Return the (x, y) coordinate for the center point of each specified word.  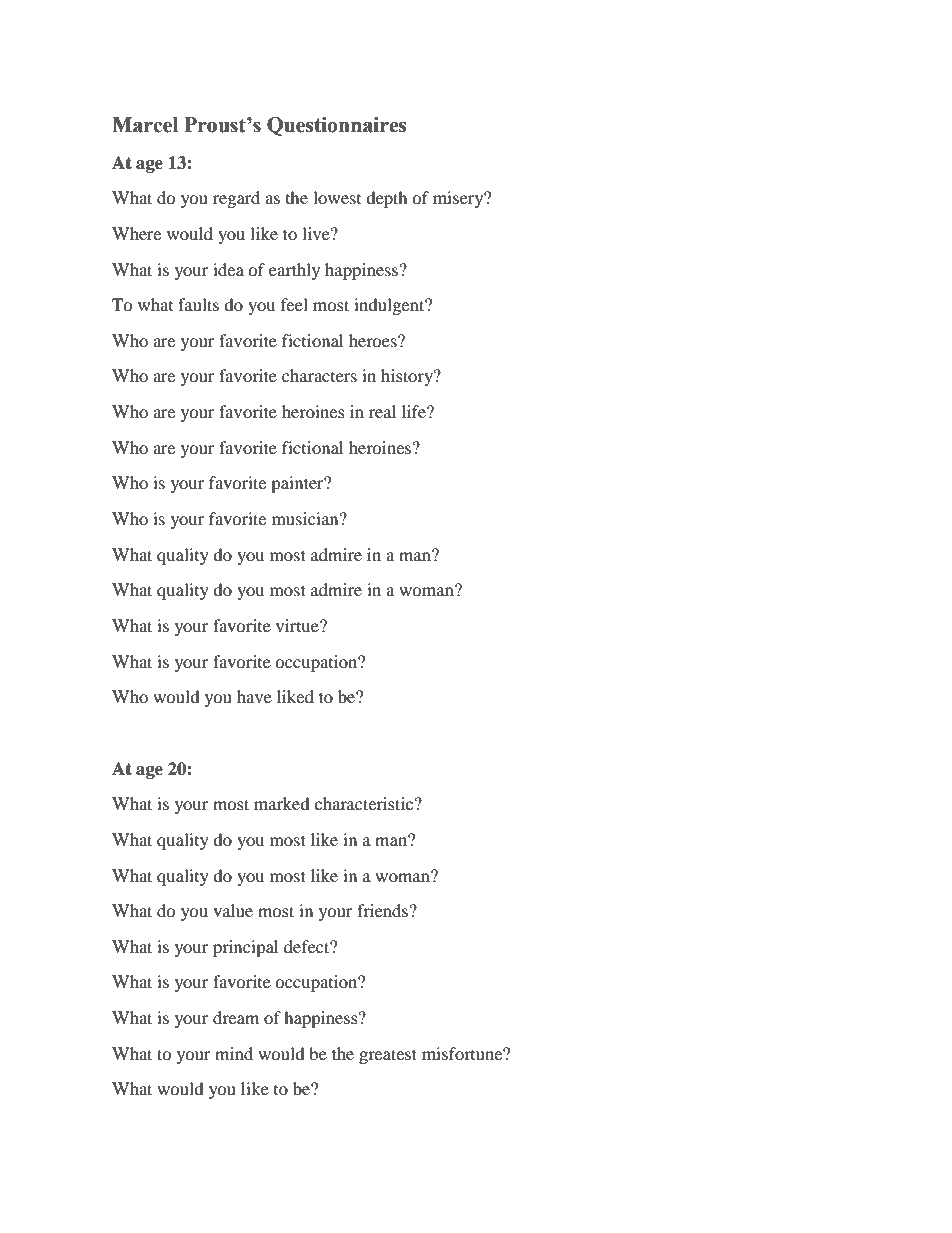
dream (236, 1017)
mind (234, 1053)
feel (294, 304)
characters (319, 375)
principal (245, 948)
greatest (388, 1056)
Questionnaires (336, 126)
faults (198, 304)
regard (236, 199)
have (254, 696)
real (382, 411)
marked (282, 803)
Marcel (145, 125)
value (233, 910)
